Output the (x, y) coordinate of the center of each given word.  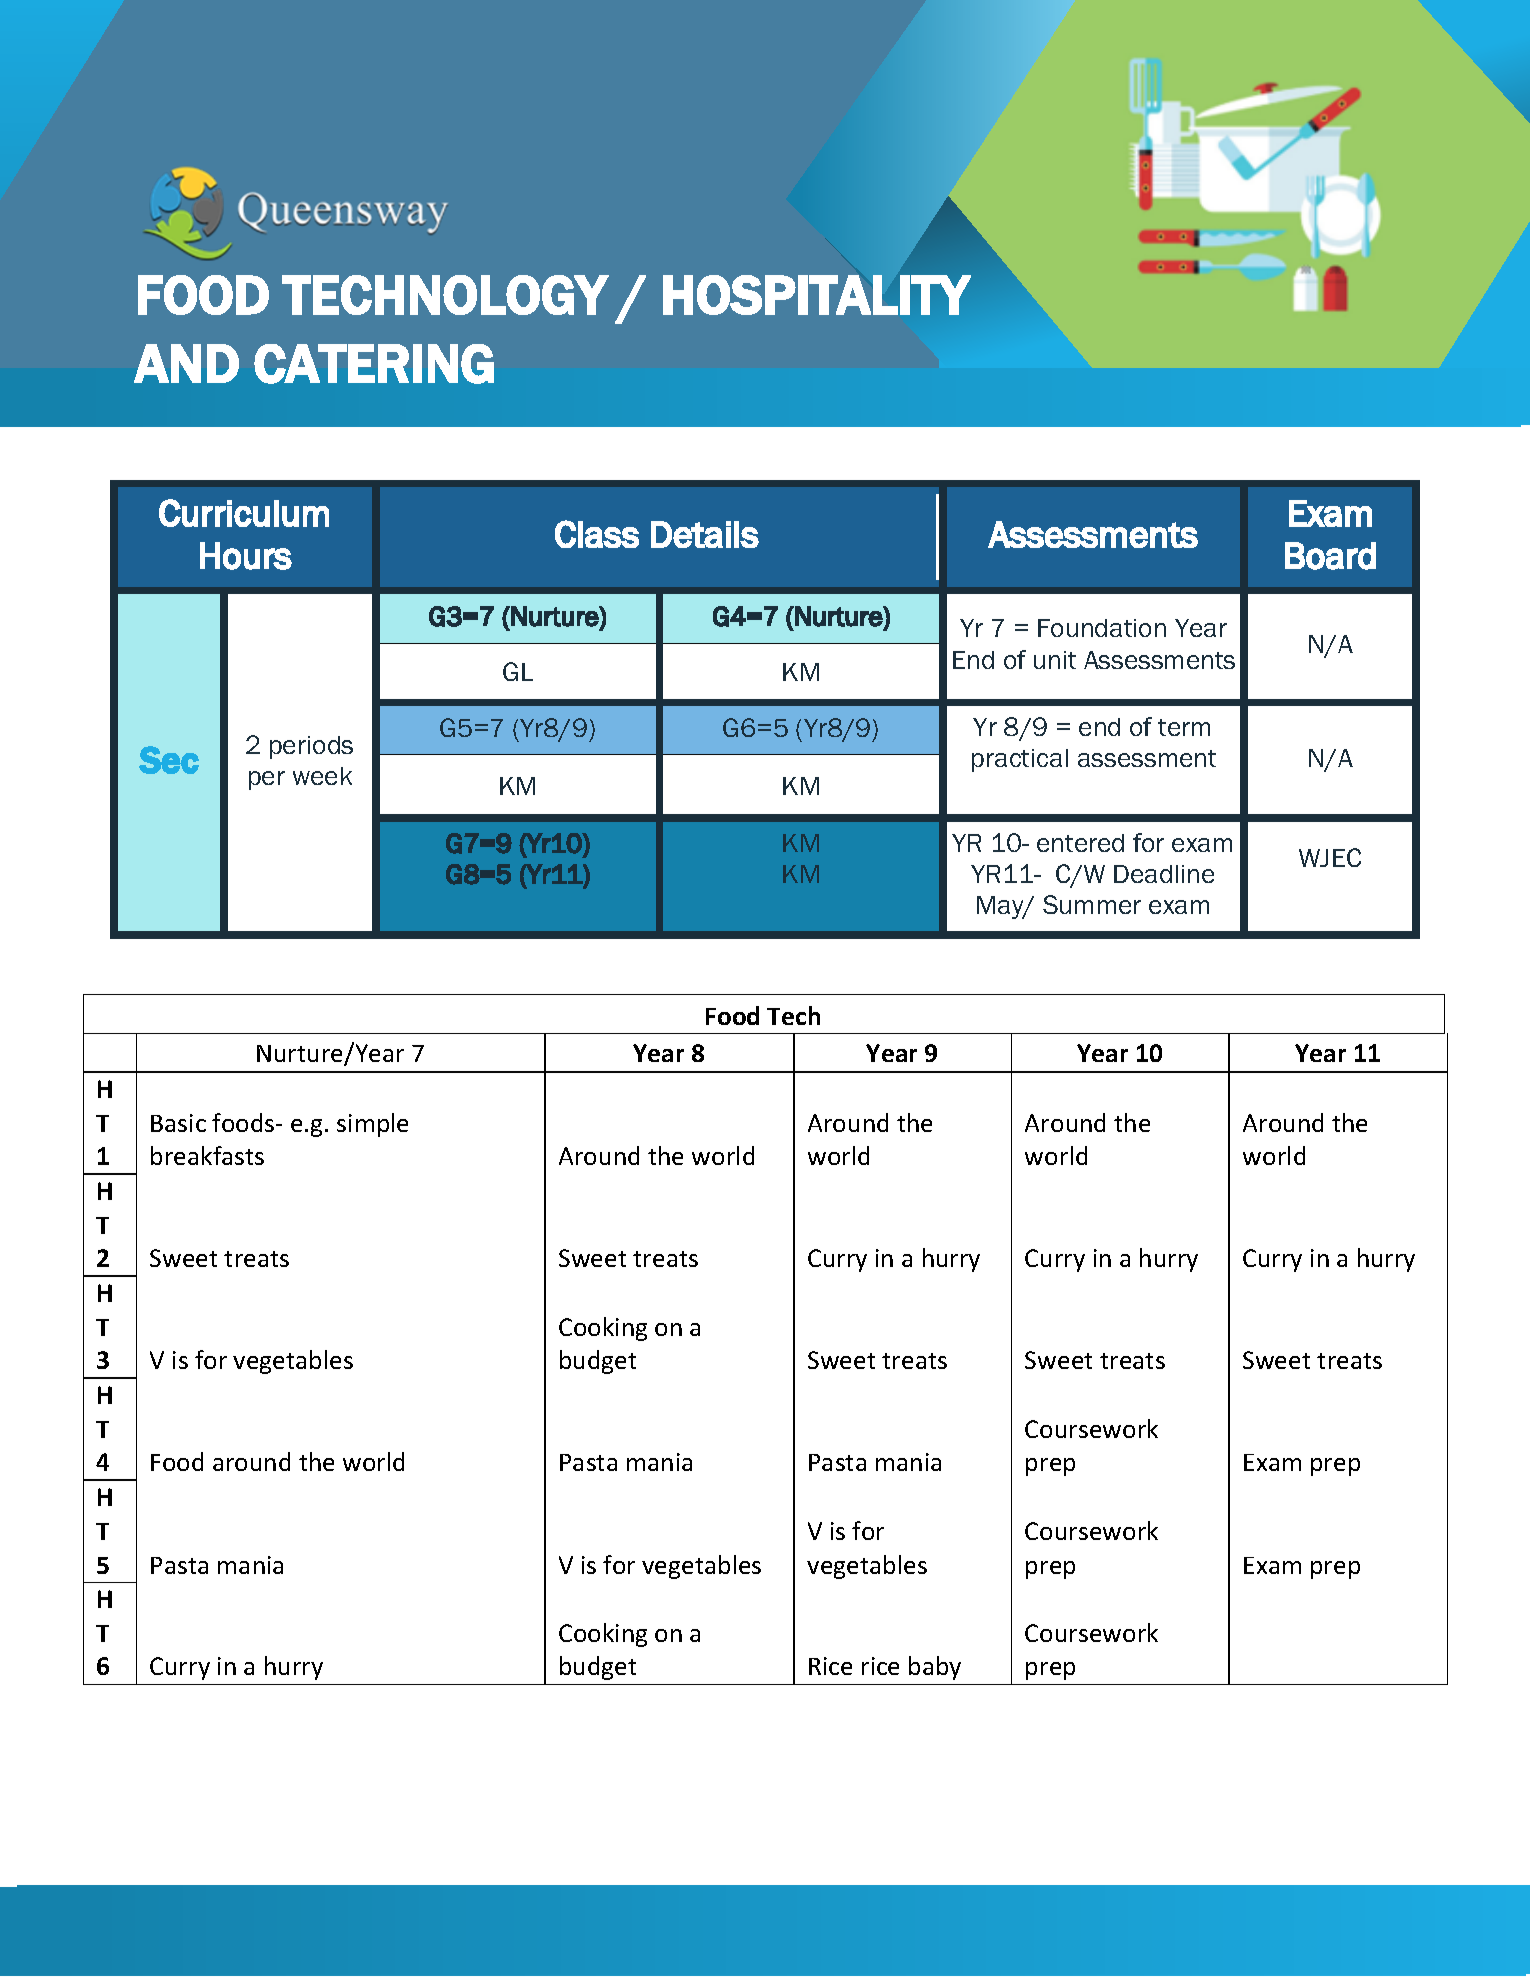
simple (372, 1125)
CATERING (374, 364)
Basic (178, 1123)
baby (935, 1668)
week (322, 776)
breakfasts (207, 1155)
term (1184, 727)
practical (1020, 760)
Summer (1092, 904)
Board (1330, 556)
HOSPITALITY (817, 295)
